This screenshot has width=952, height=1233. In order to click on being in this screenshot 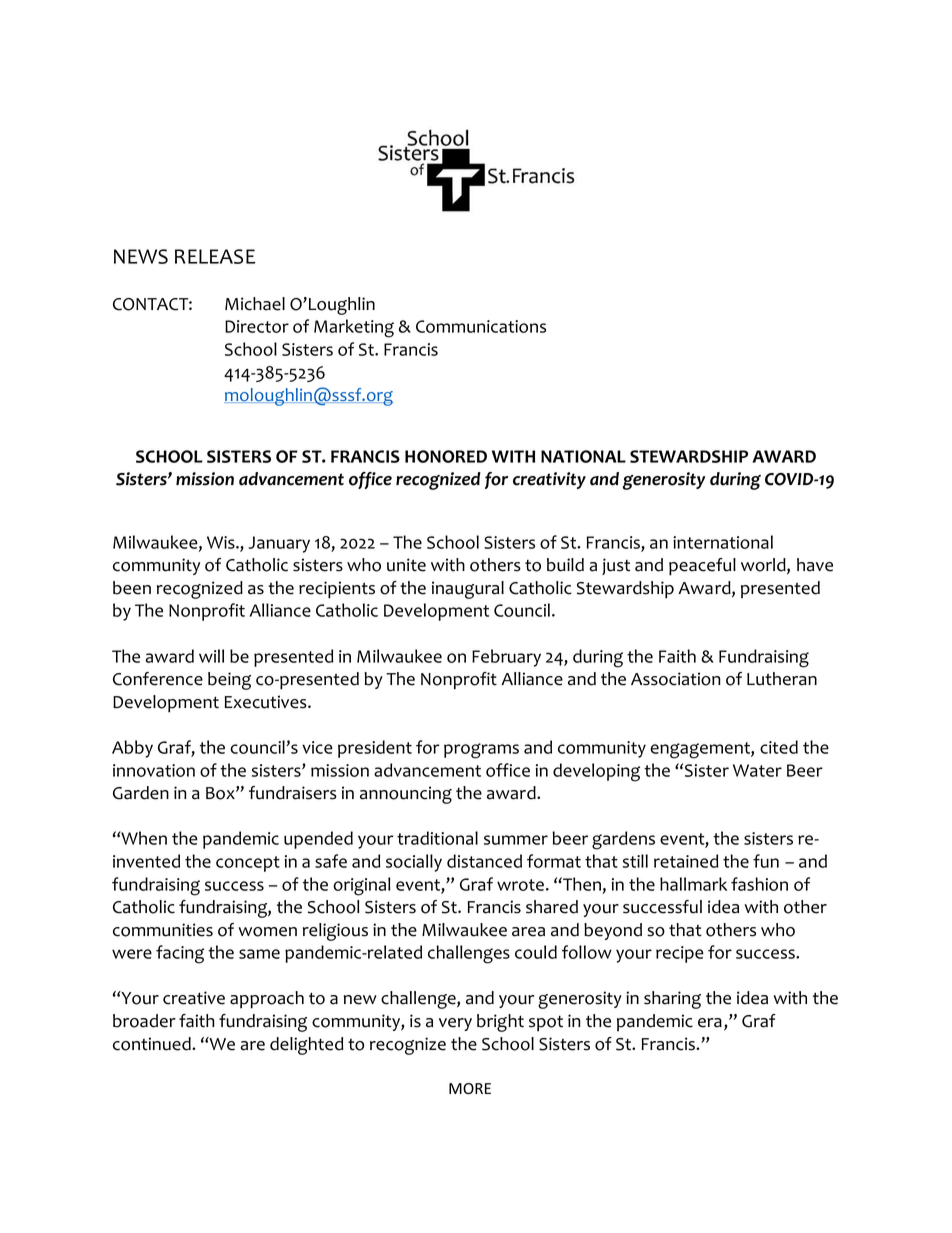, I will do `click(229, 681)`.
